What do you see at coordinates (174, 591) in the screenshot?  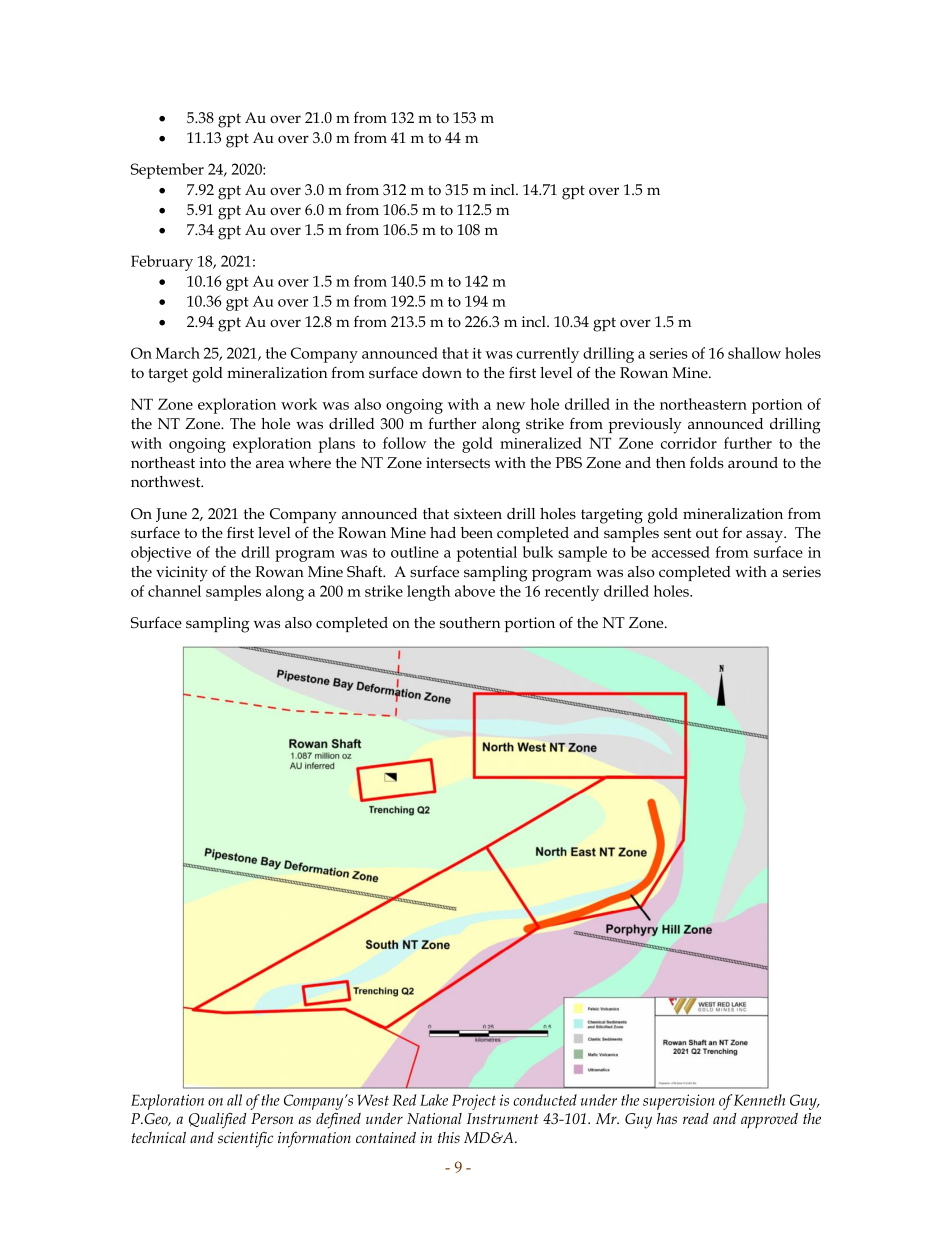 I see `channel` at bounding box center [174, 591].
